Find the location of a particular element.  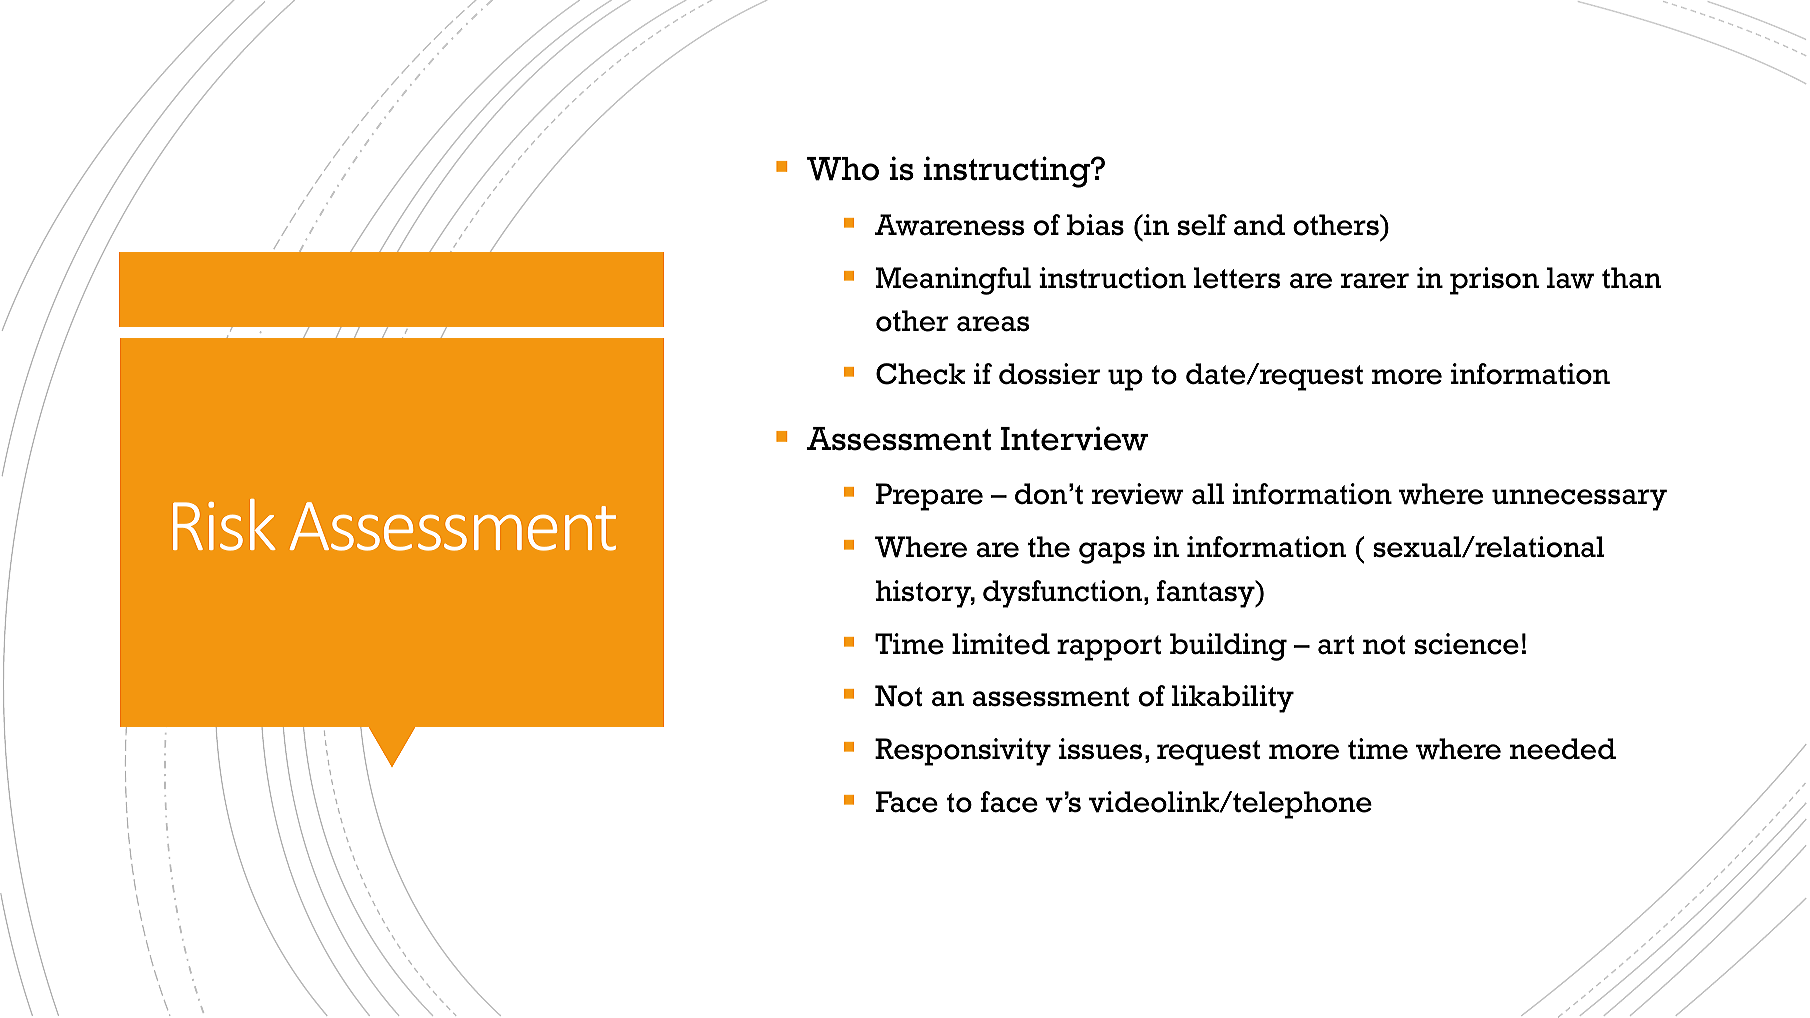

gaps is located at coordinates (1112, 553).
